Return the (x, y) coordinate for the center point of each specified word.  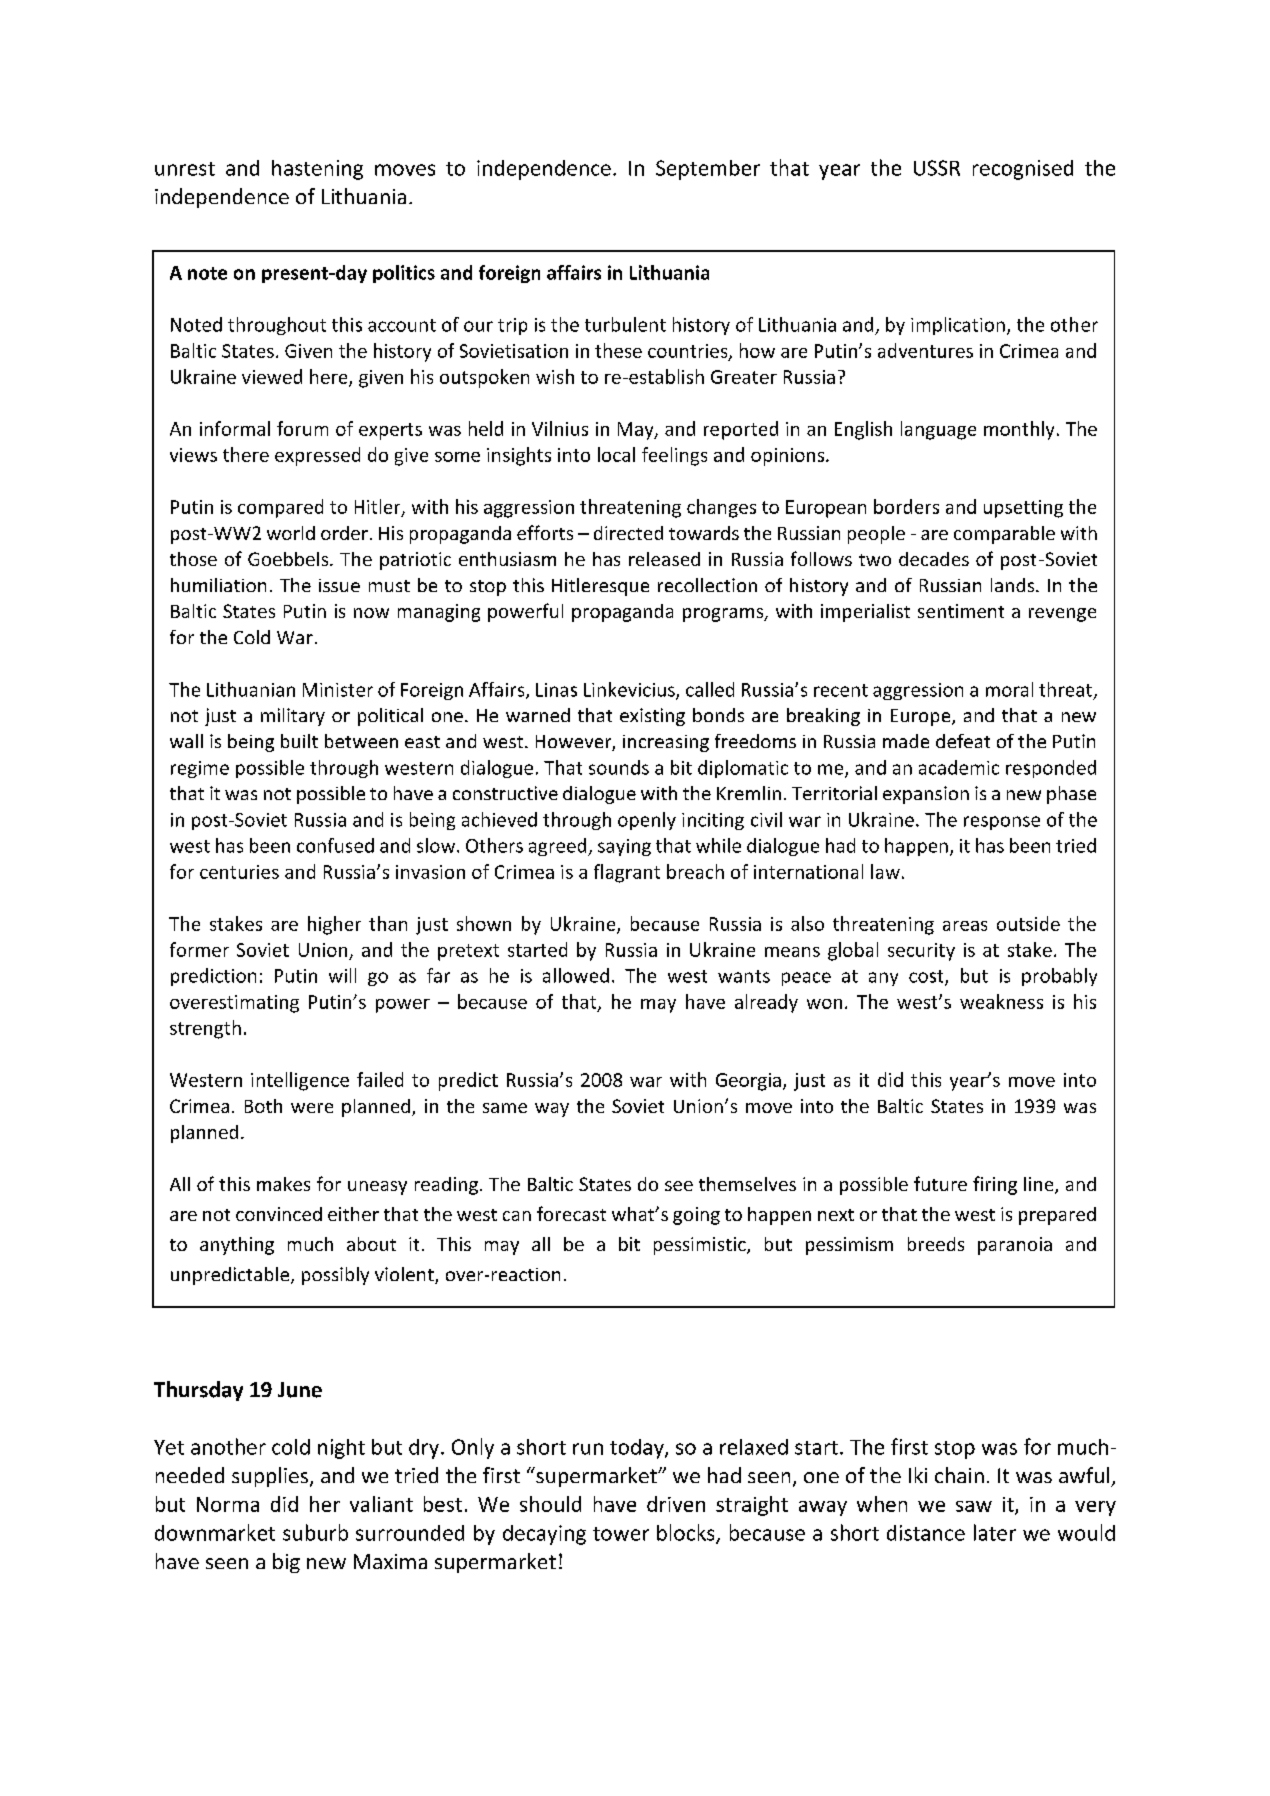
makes (283, 1184)
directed (628, 533)
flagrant (627, 873)
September (708, 170)
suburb (315, 1532)
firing (995, 1185)
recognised (1023, 170)
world (291, 533)
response (1002, 823)
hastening (317, 170)
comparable (1004, 535)
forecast (571, 1213)
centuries (239, 872)
